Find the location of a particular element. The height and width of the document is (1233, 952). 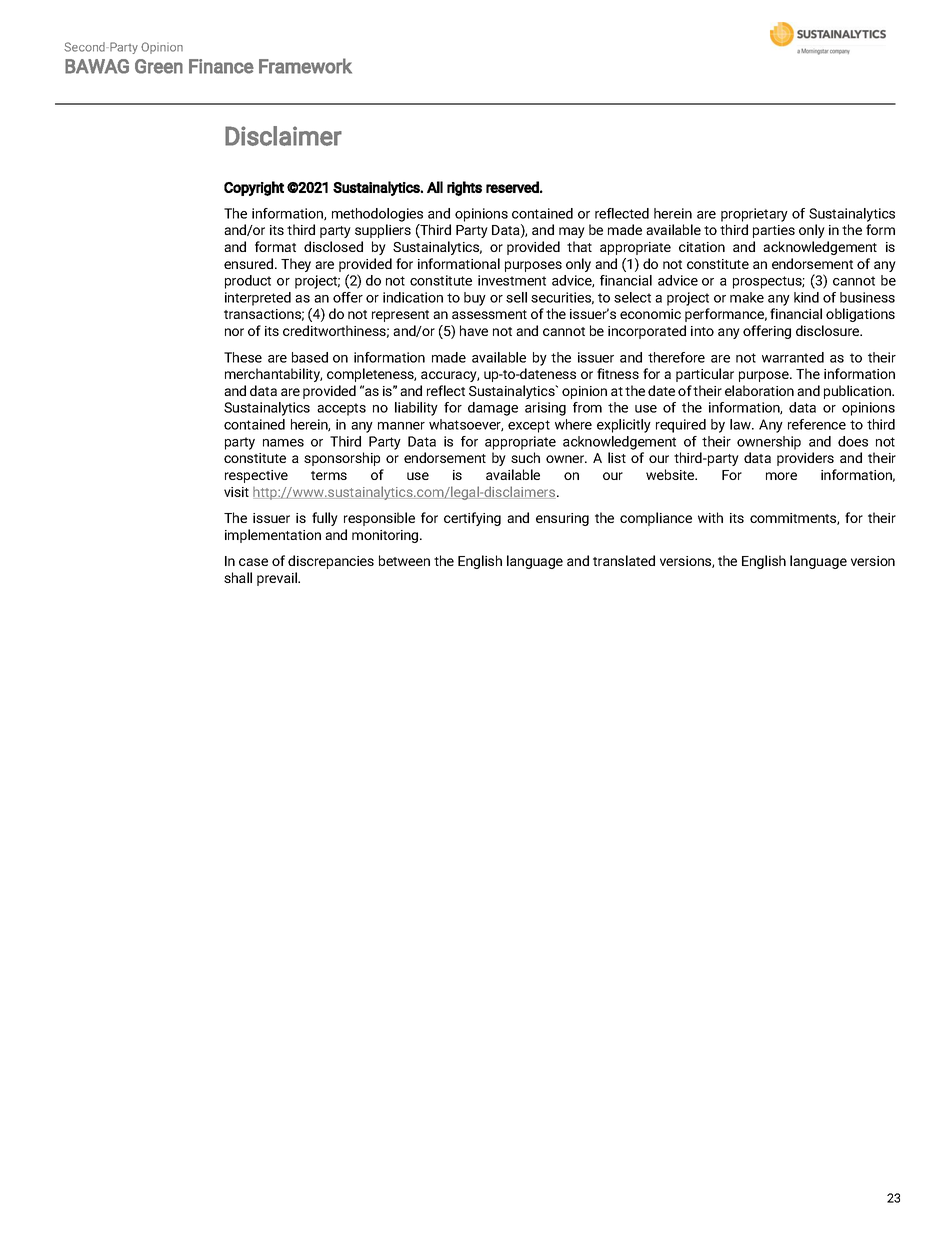

ensured is located at coordinates (250, 263).
